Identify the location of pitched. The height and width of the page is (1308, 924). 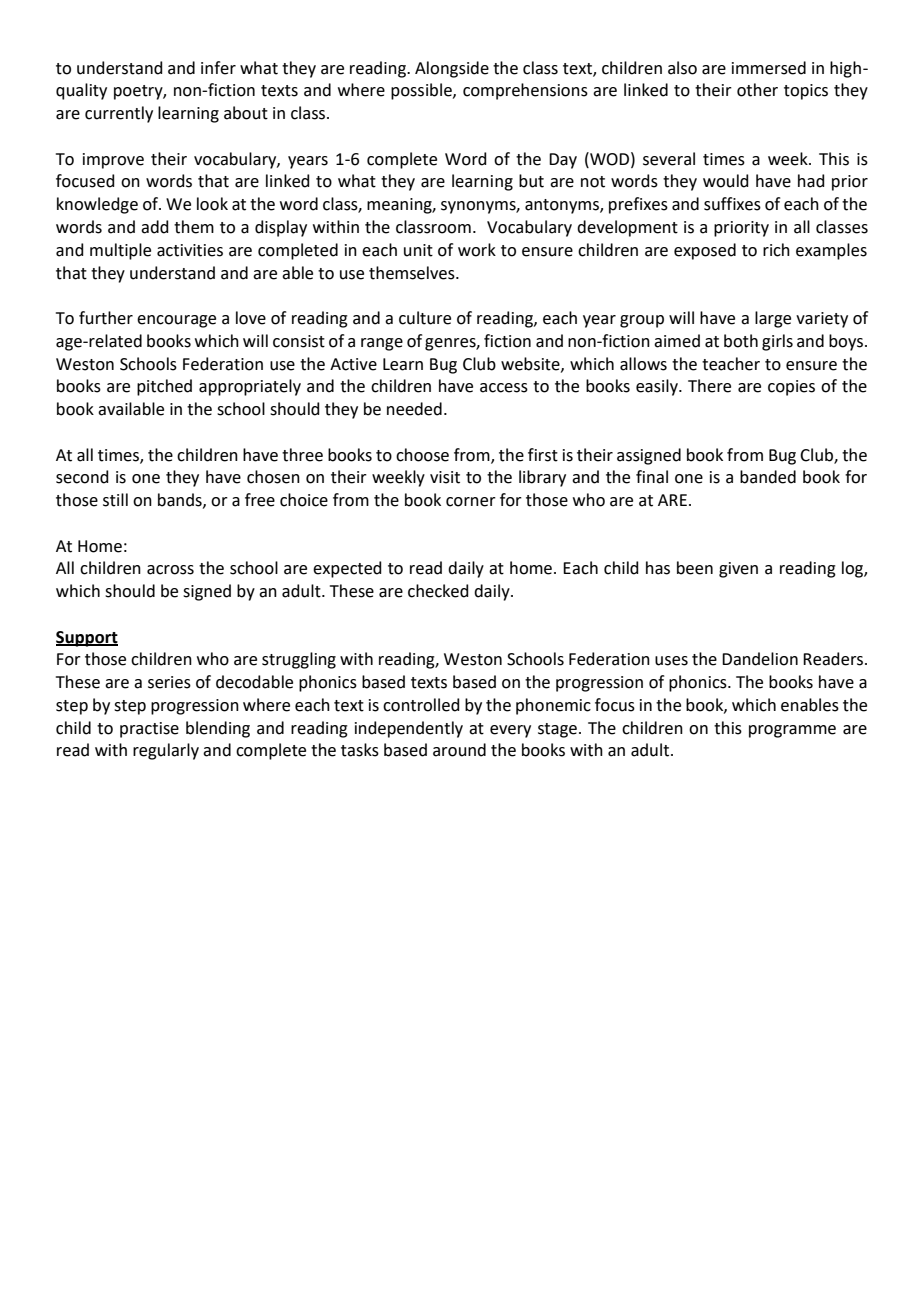
(164, 387).
